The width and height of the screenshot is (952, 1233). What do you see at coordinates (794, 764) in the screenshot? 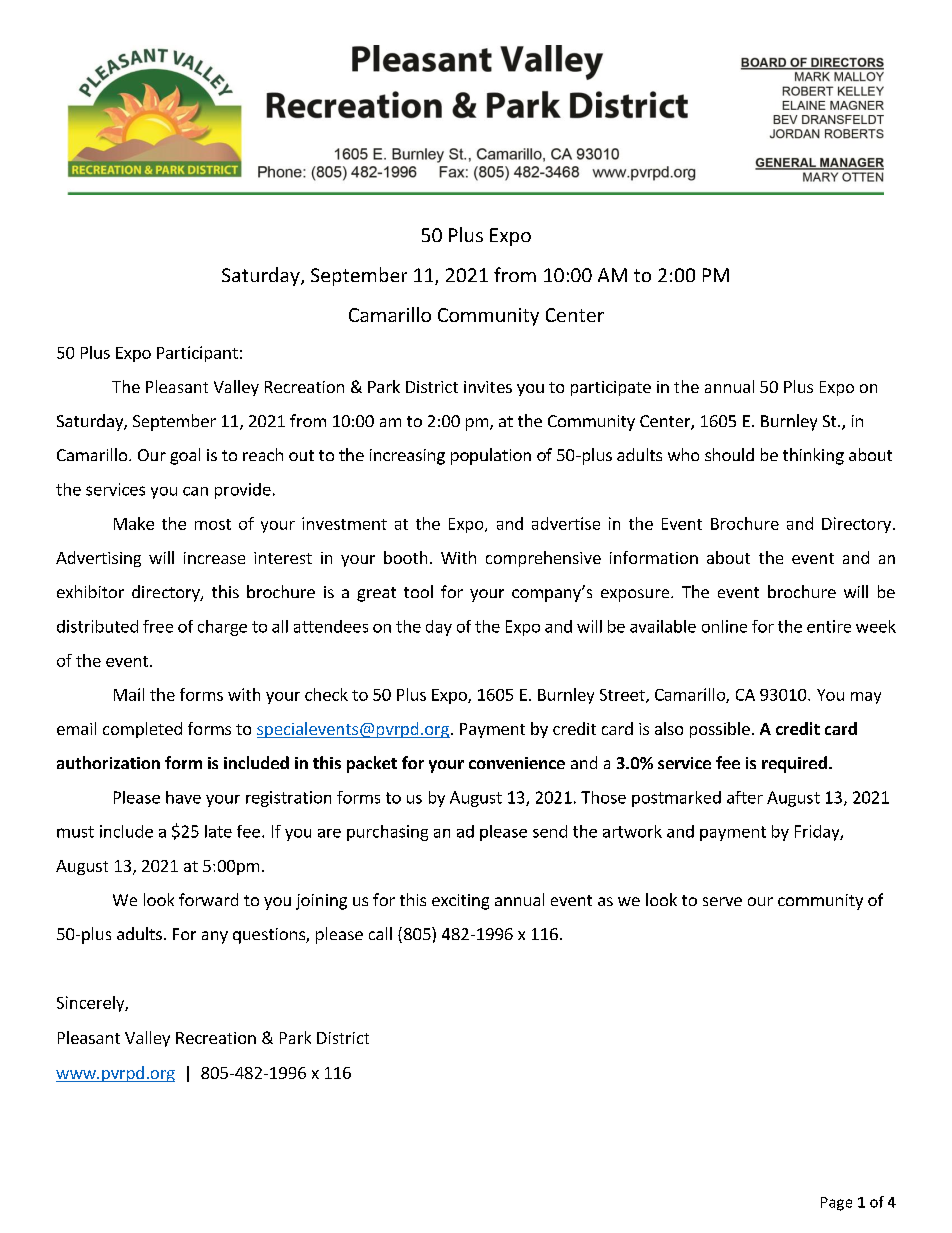
I see `required` at bounding box center [794, 764].
